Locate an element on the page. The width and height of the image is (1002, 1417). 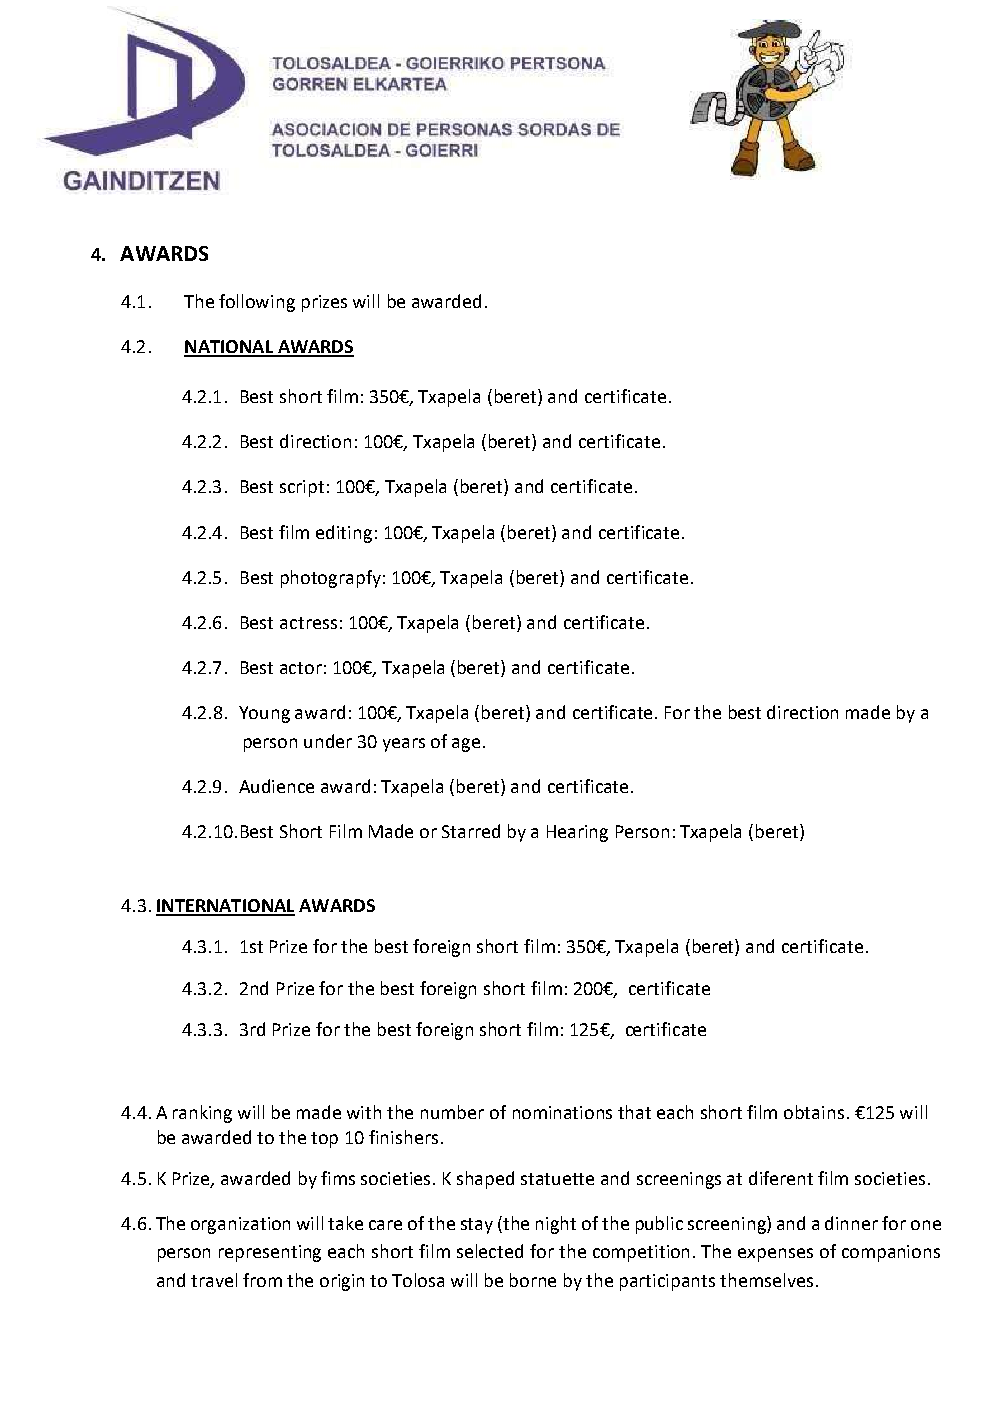
following is located at coordinates (257, 303).
